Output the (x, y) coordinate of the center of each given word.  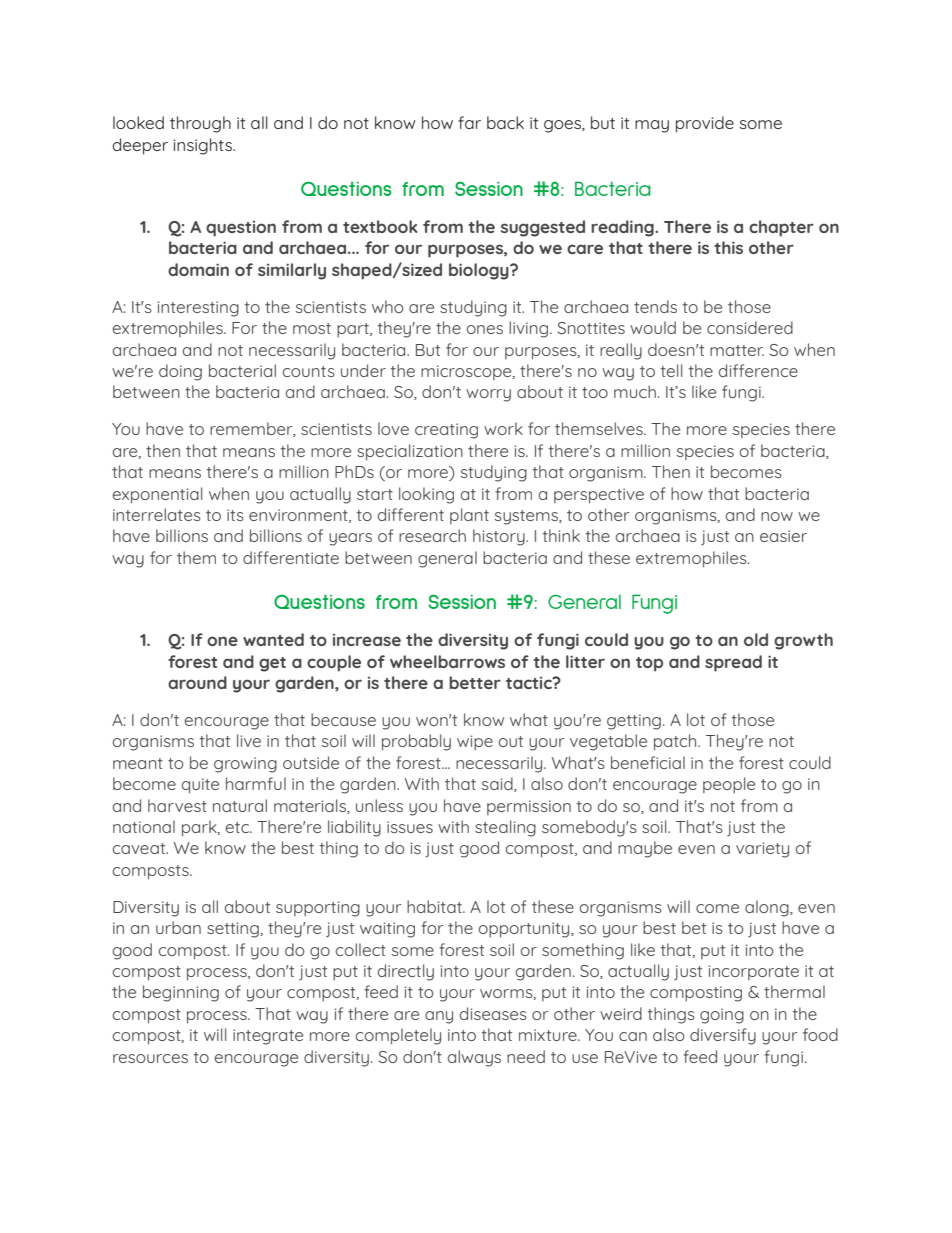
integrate (268, 1037)
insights (203, 146)
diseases (493, 1013)
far (469, 122)
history (500, 537)
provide (705, 124)
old (756, 639)
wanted (273, 639)
